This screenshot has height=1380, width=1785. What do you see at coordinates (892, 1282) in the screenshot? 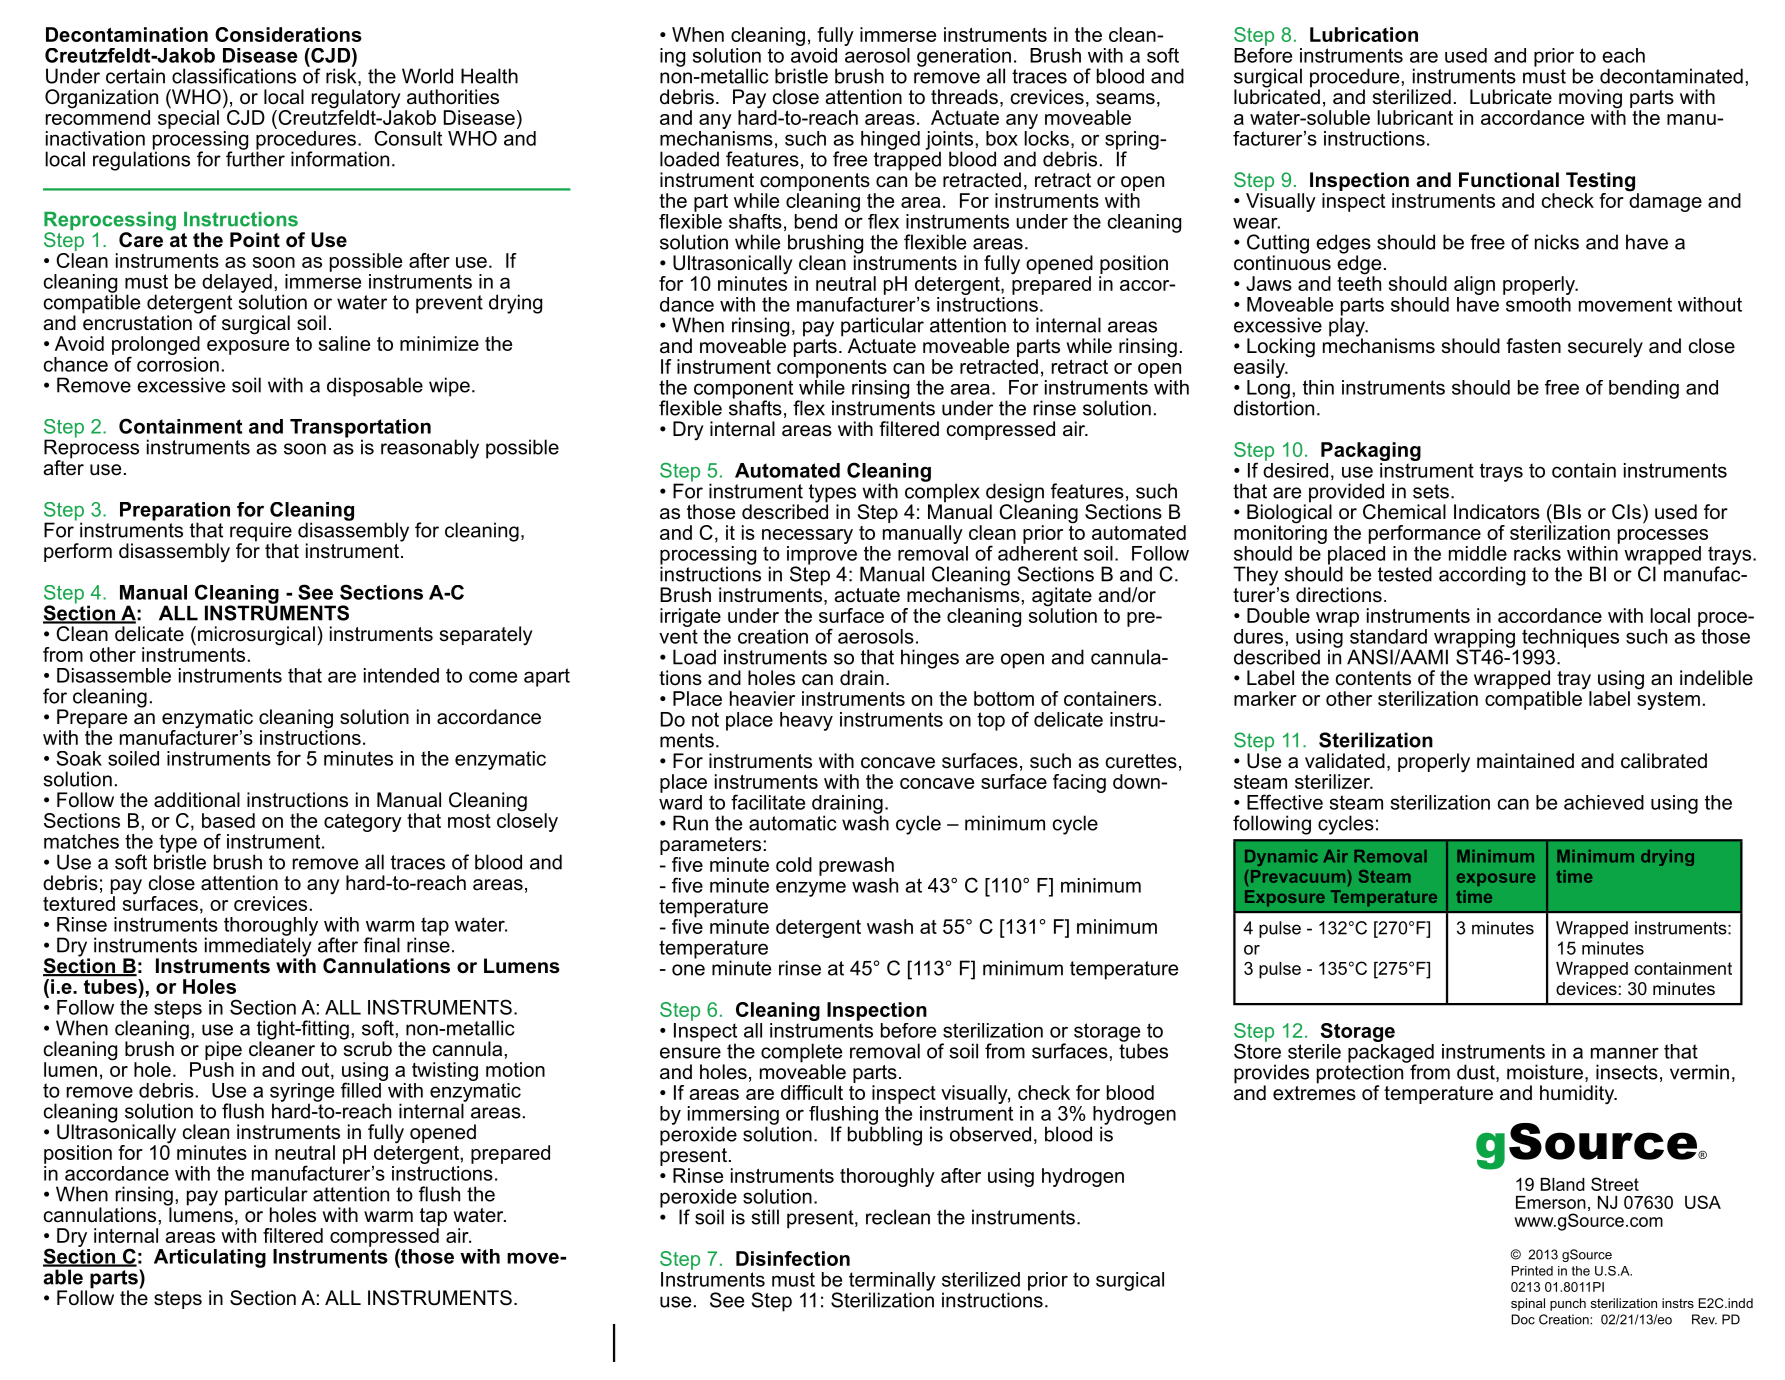
I see `terminally` at bounding box center [892, 1282].
